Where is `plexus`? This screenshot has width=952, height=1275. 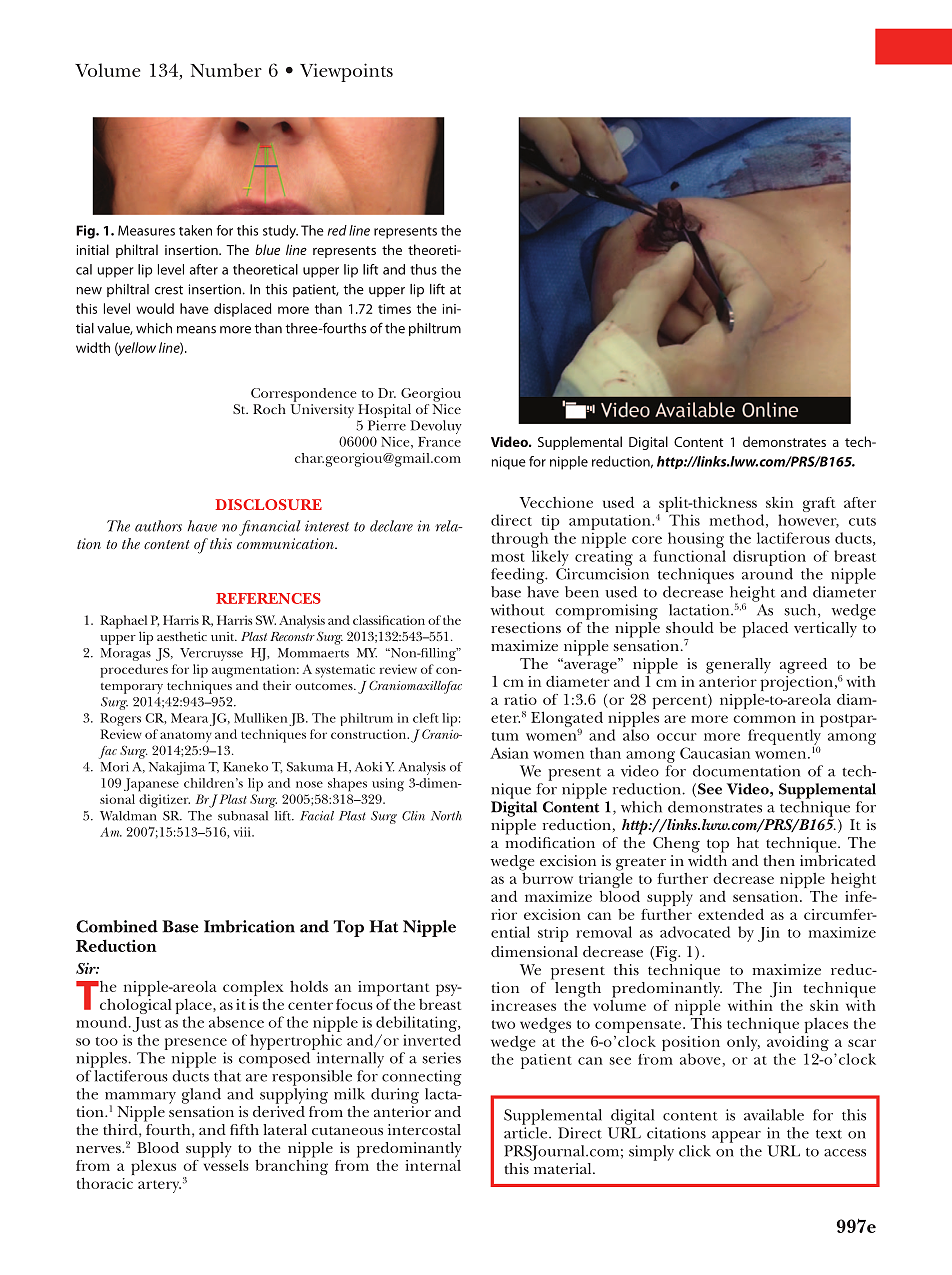 plexus is located at coordinates (153, 1167).
